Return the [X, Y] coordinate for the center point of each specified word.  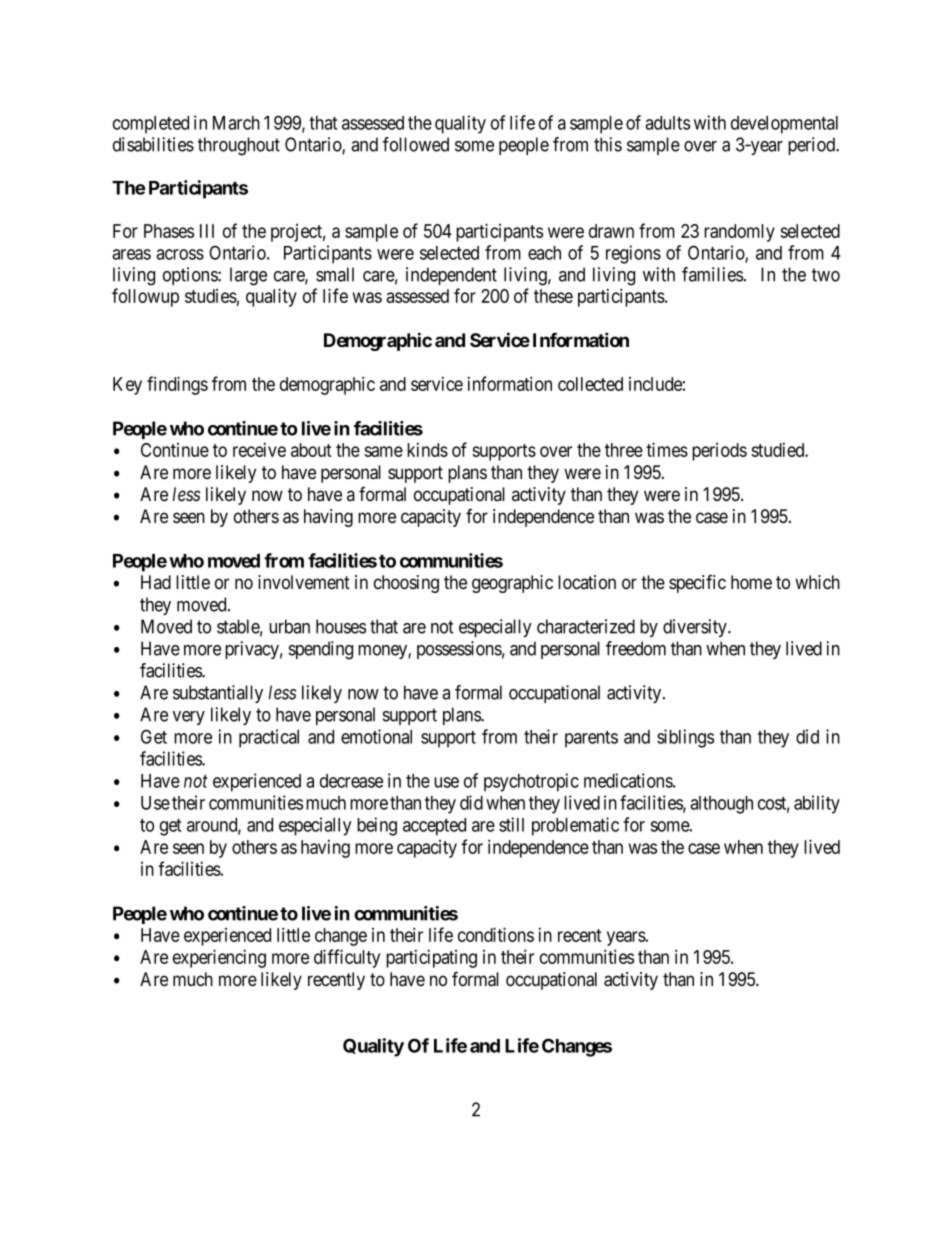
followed [416, 144]
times [667, 449]
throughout [239, 146]
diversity [696, 628]
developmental [784, 125]
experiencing [219, 958]
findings [177, 385]
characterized [586, 626]
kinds [427, 450]
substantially [218, 694]
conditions [496, 934]
